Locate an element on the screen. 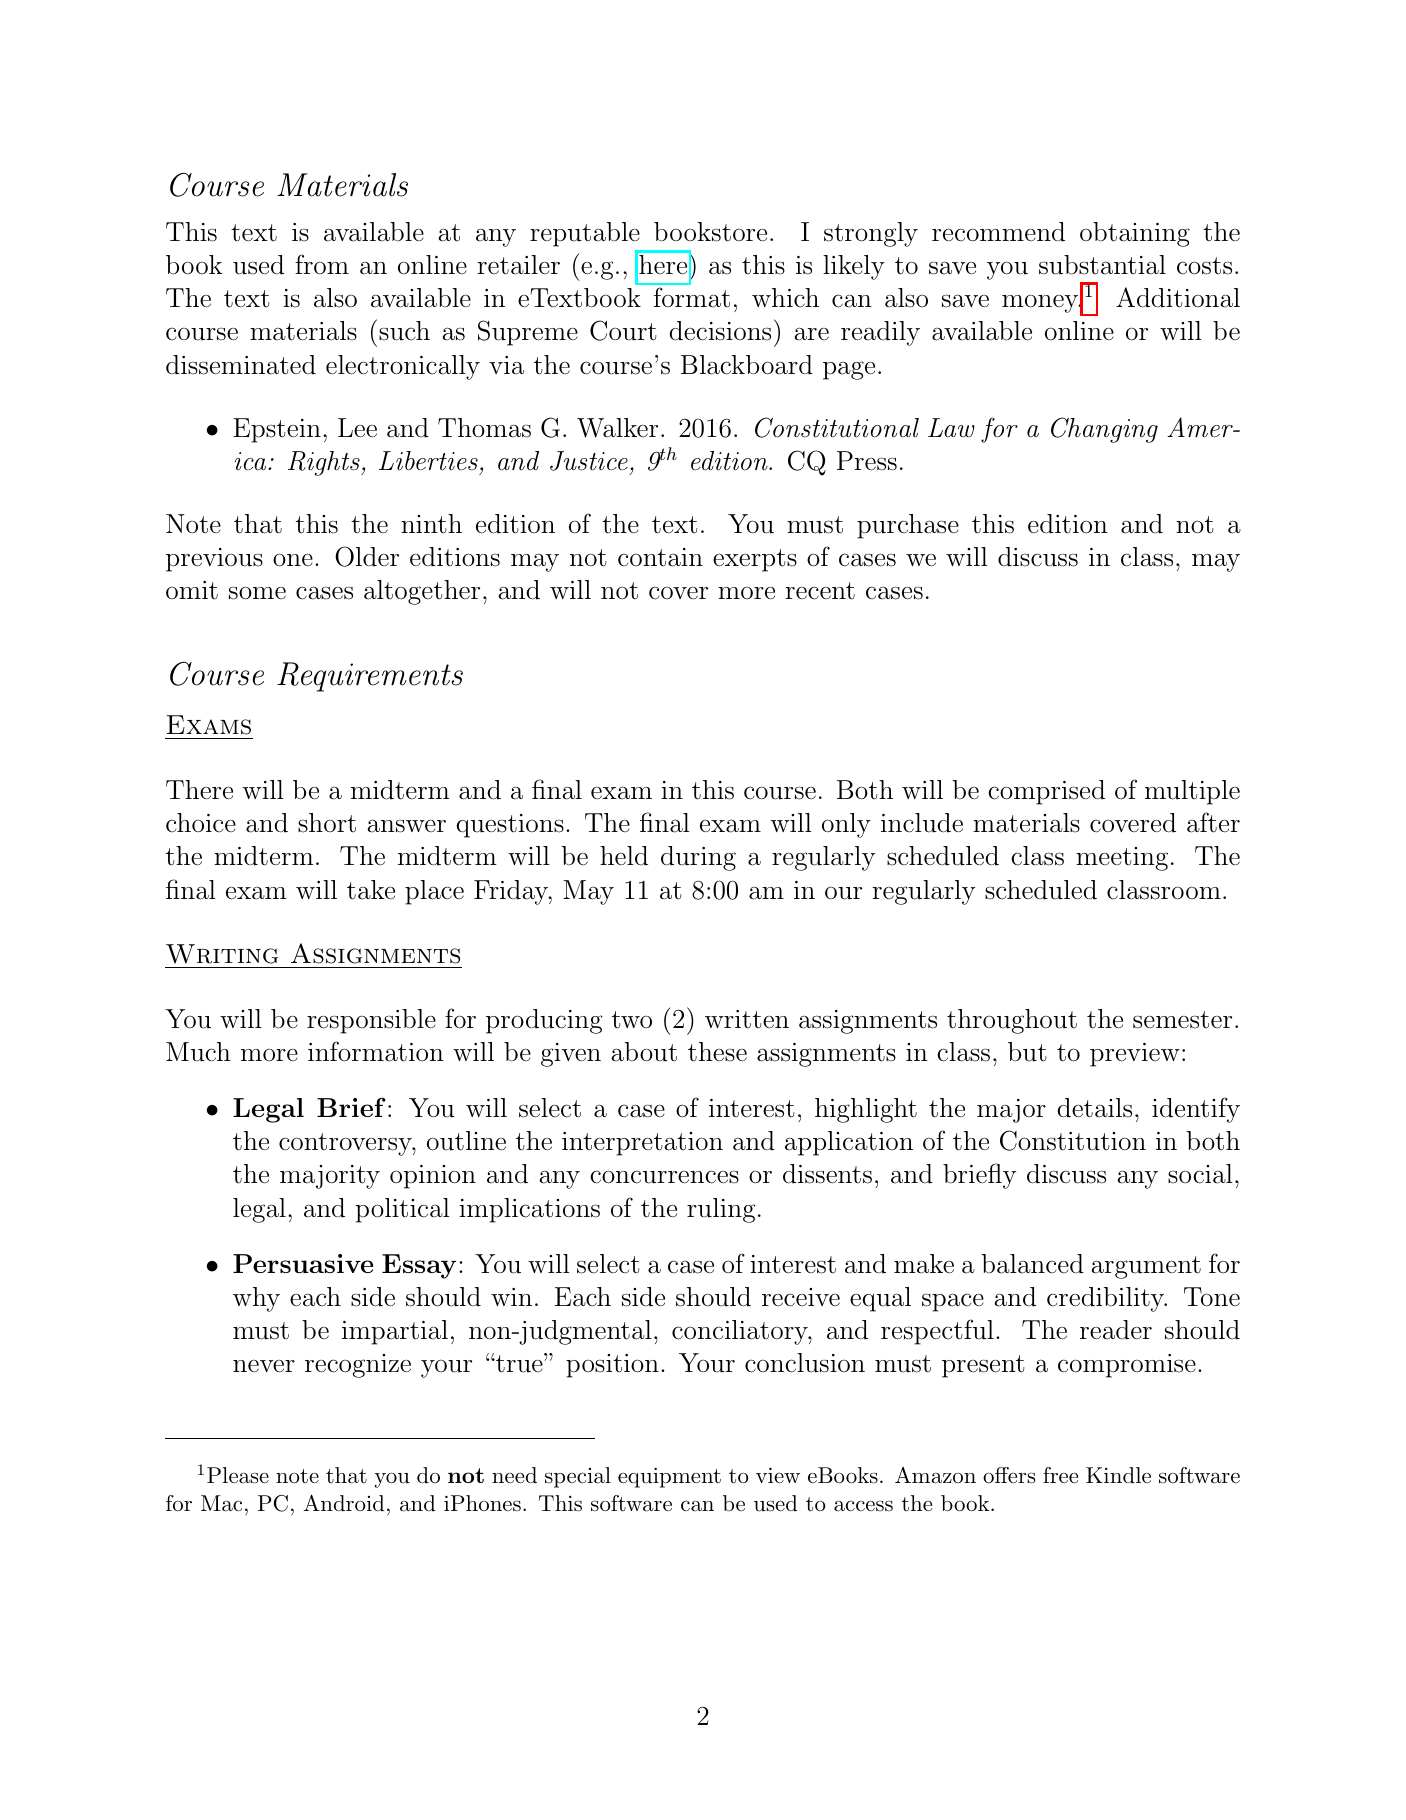  from is located at coordinates (322, 264).
